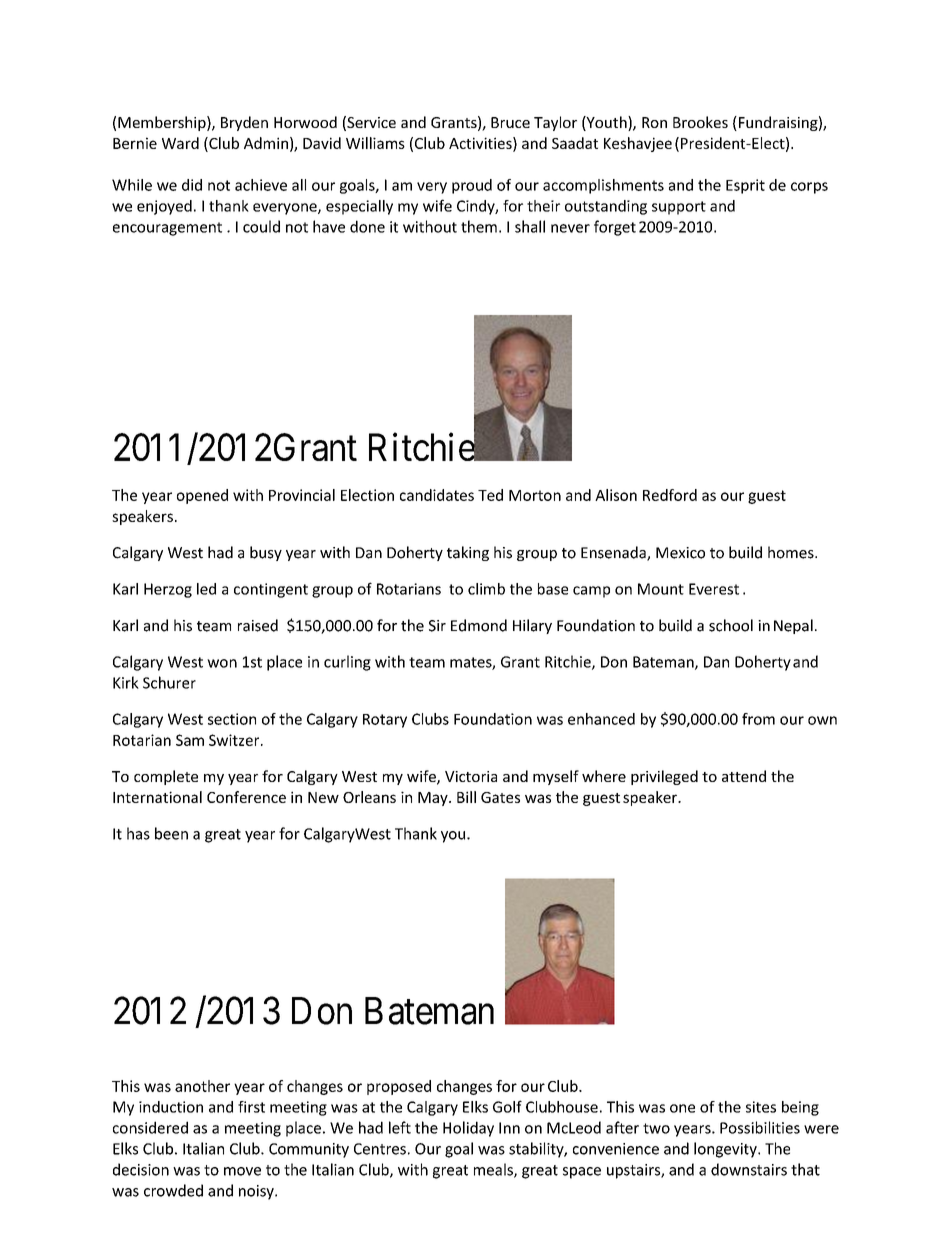 The width and height of the image is (952, 1233). I want to click on proud, so click(472, 186).
